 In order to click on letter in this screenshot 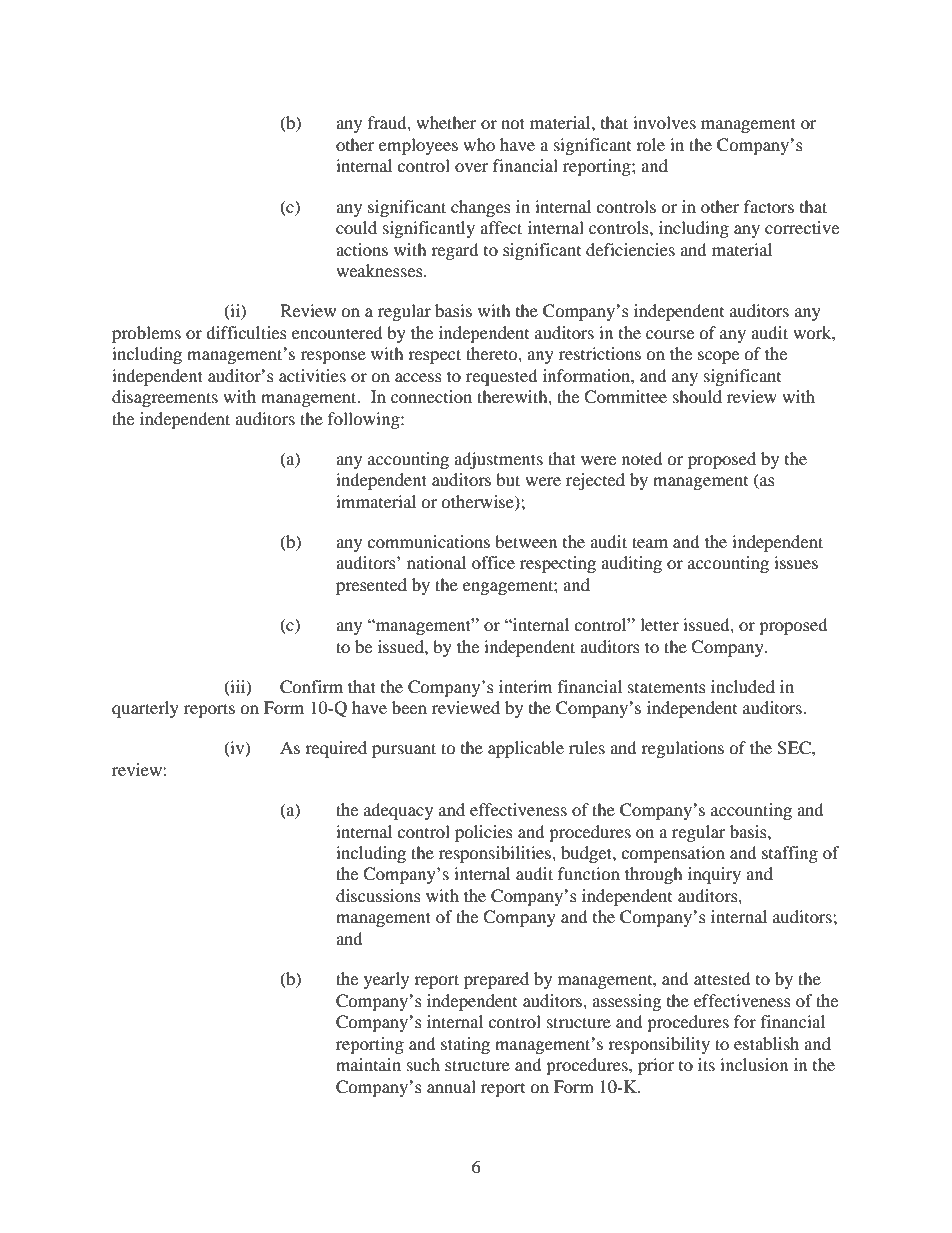, I will do `click(659, 624)`.
